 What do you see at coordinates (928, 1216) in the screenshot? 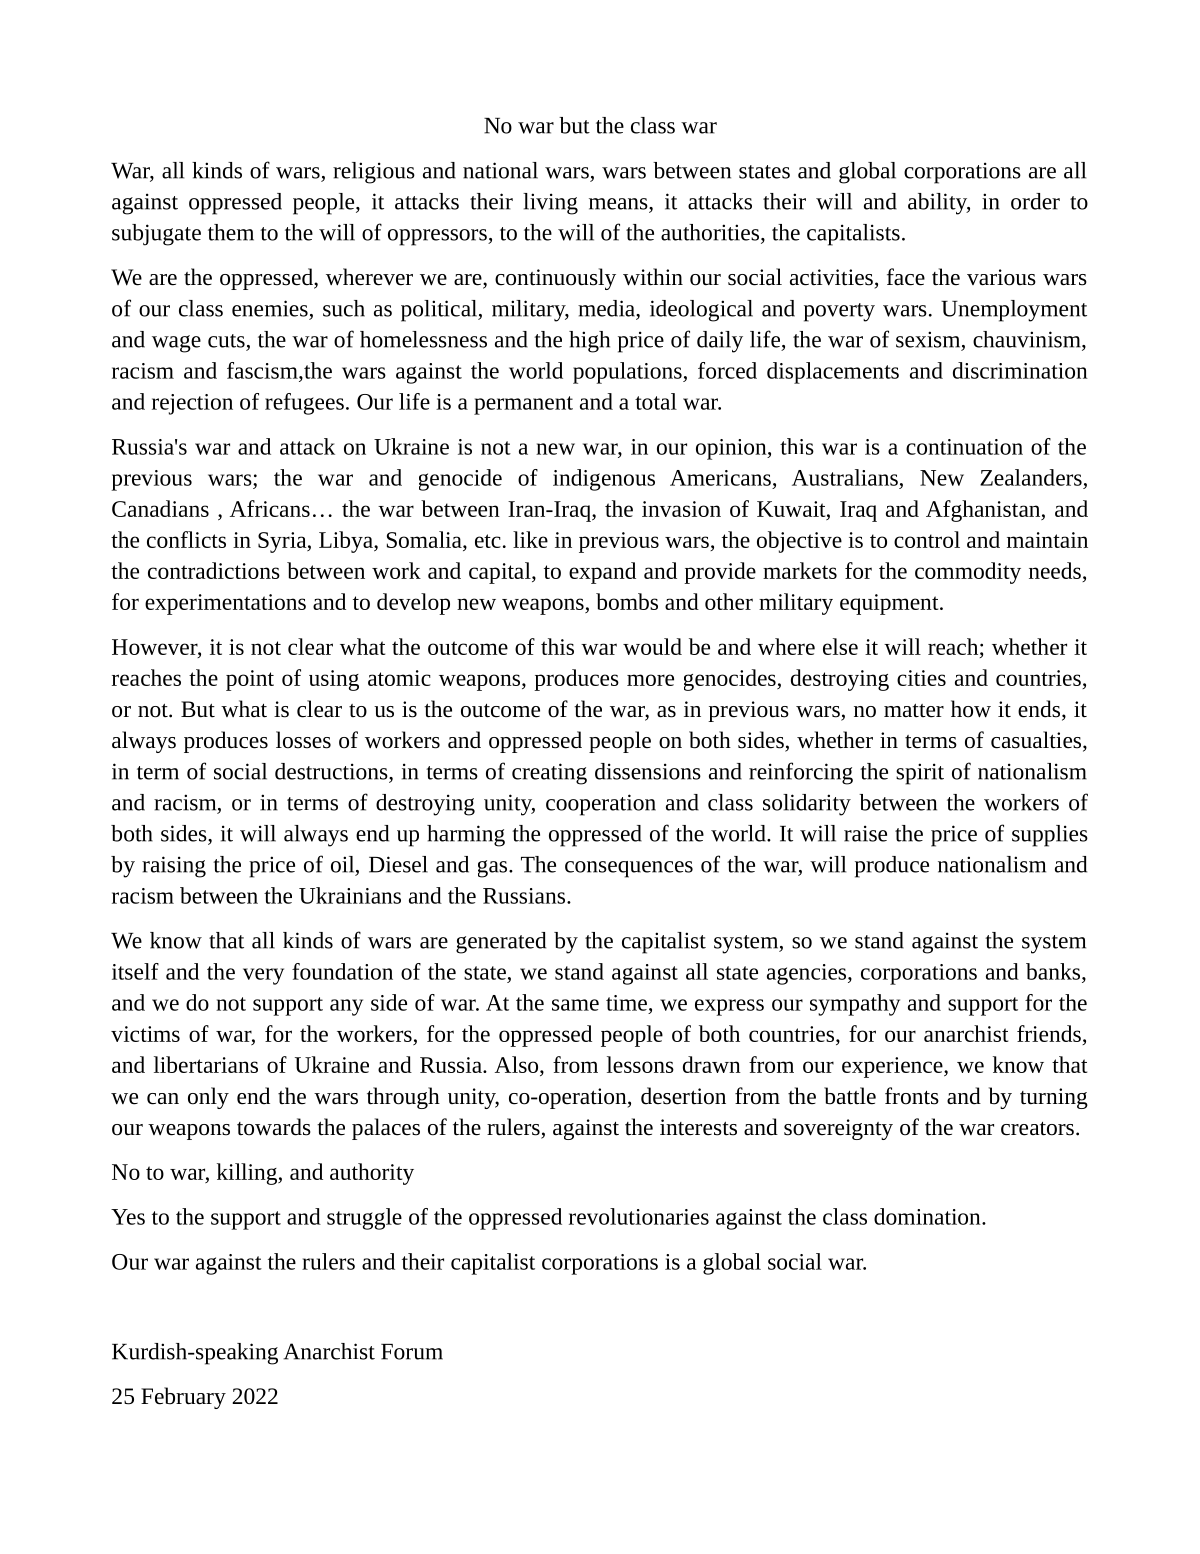
I see `domination` at bounding box center [928, 1216].
